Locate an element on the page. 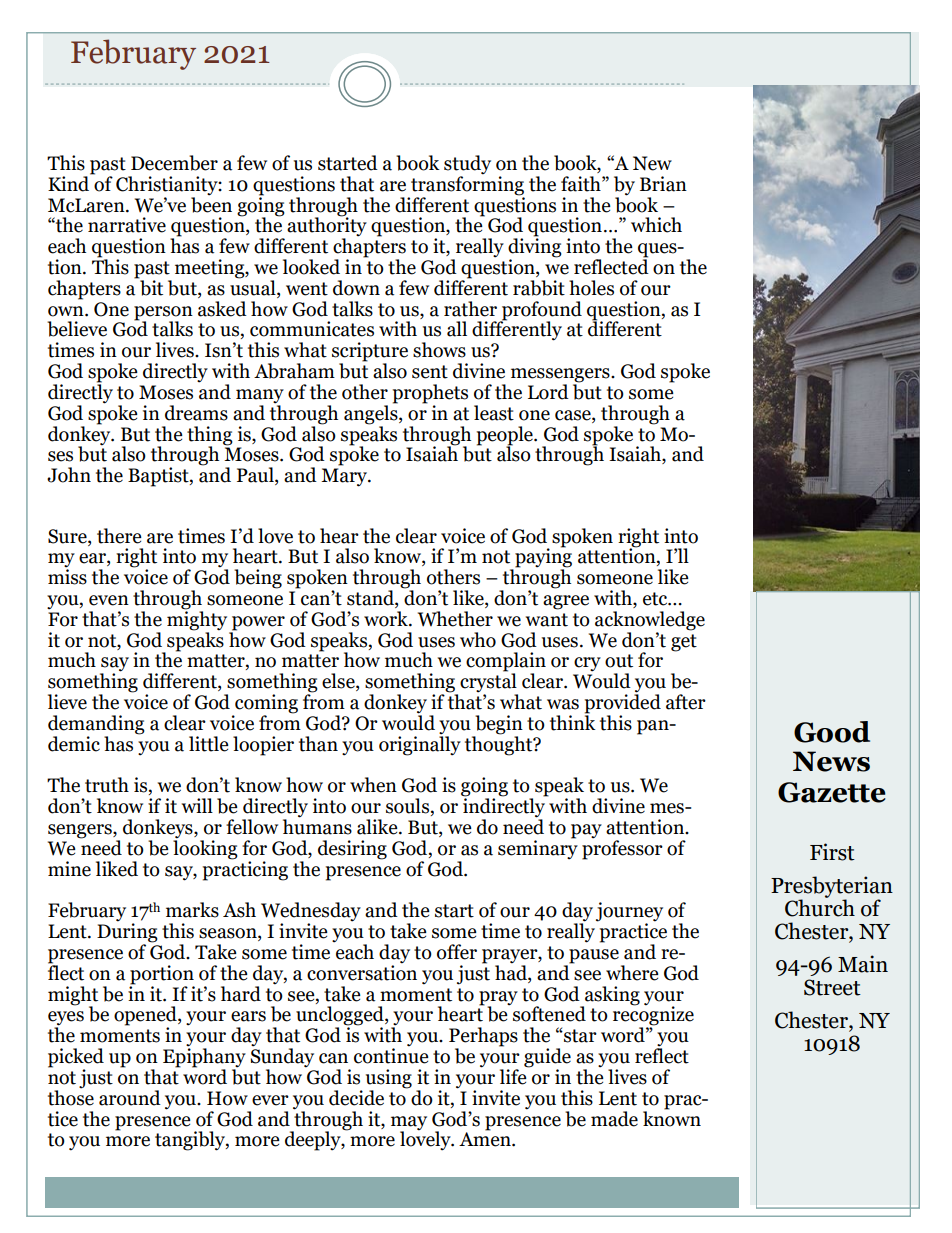  who is located at coordinates (478, 640).
